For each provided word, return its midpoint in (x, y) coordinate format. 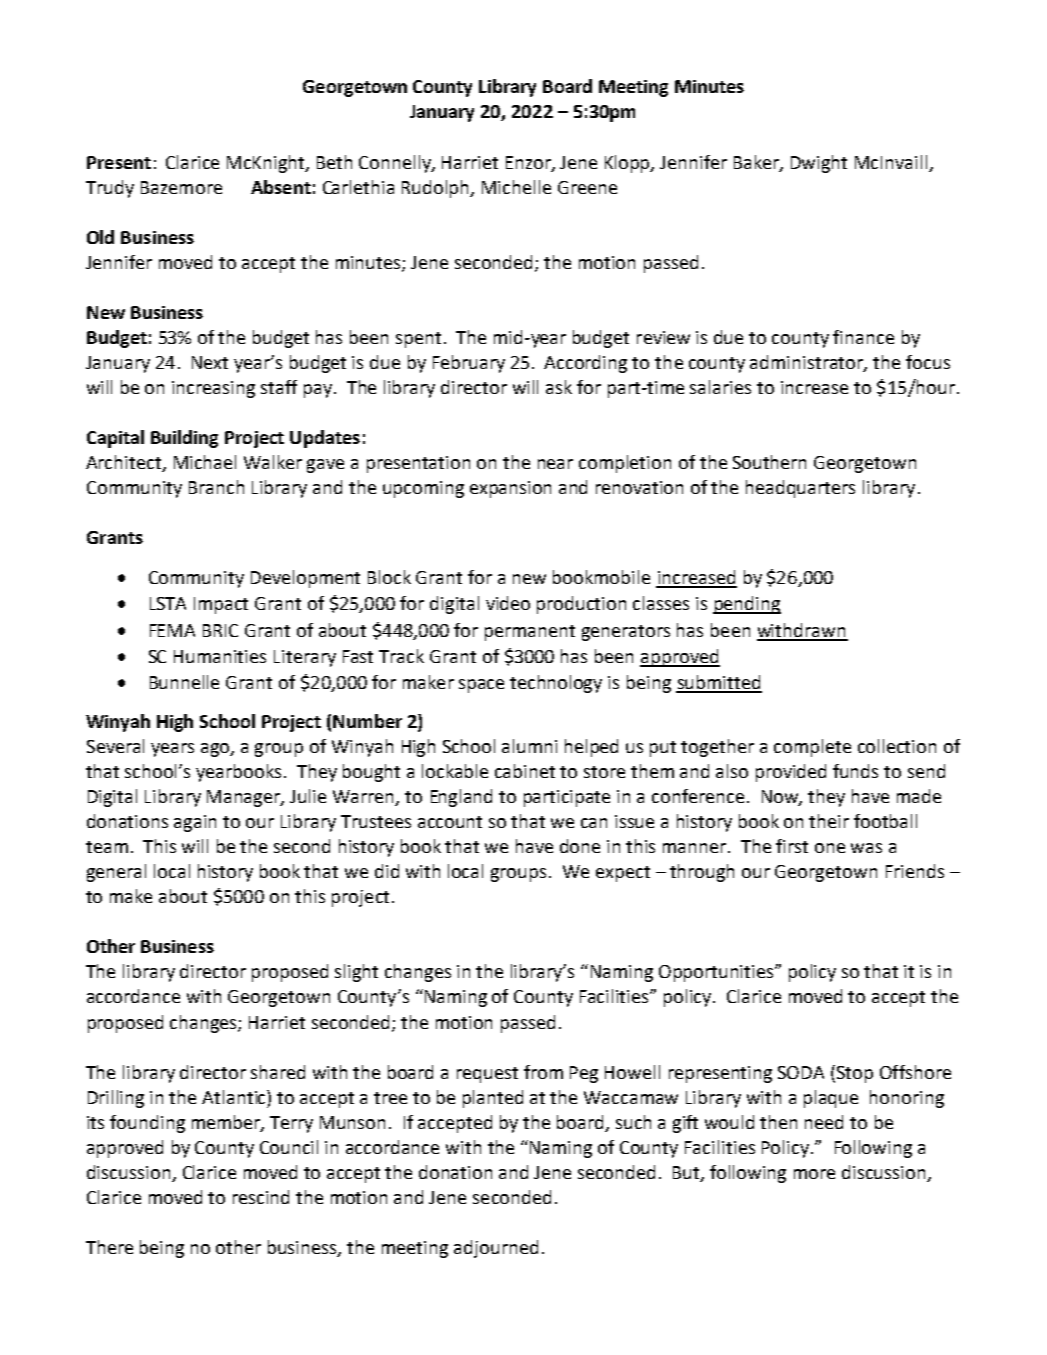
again (195, 823)
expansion (510, 489)
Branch (216, 487)
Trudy (110, 189)
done (580, 846)
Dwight (819, 164)
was (866, 848)
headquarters (800, 489)
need (824, 1122)
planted (493, 1099)
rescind (261, 1197)
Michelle (516, 187)
